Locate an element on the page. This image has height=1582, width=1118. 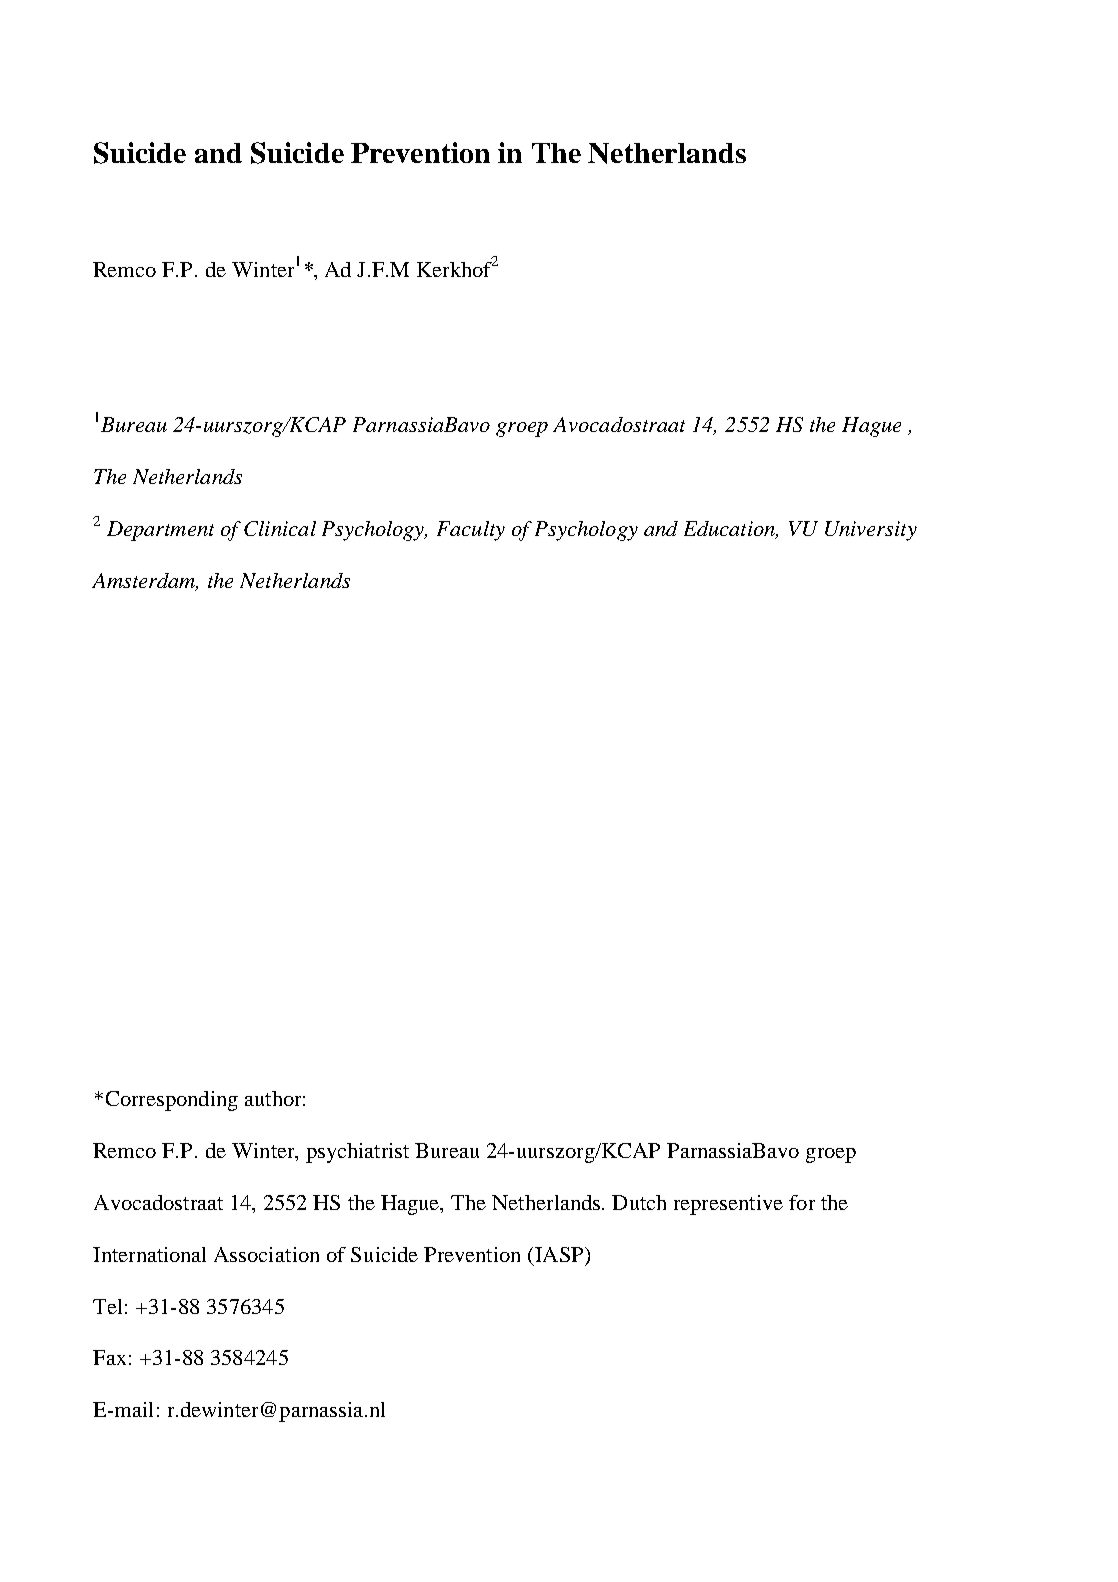
Faculty is located at coordinates (471, 531).
